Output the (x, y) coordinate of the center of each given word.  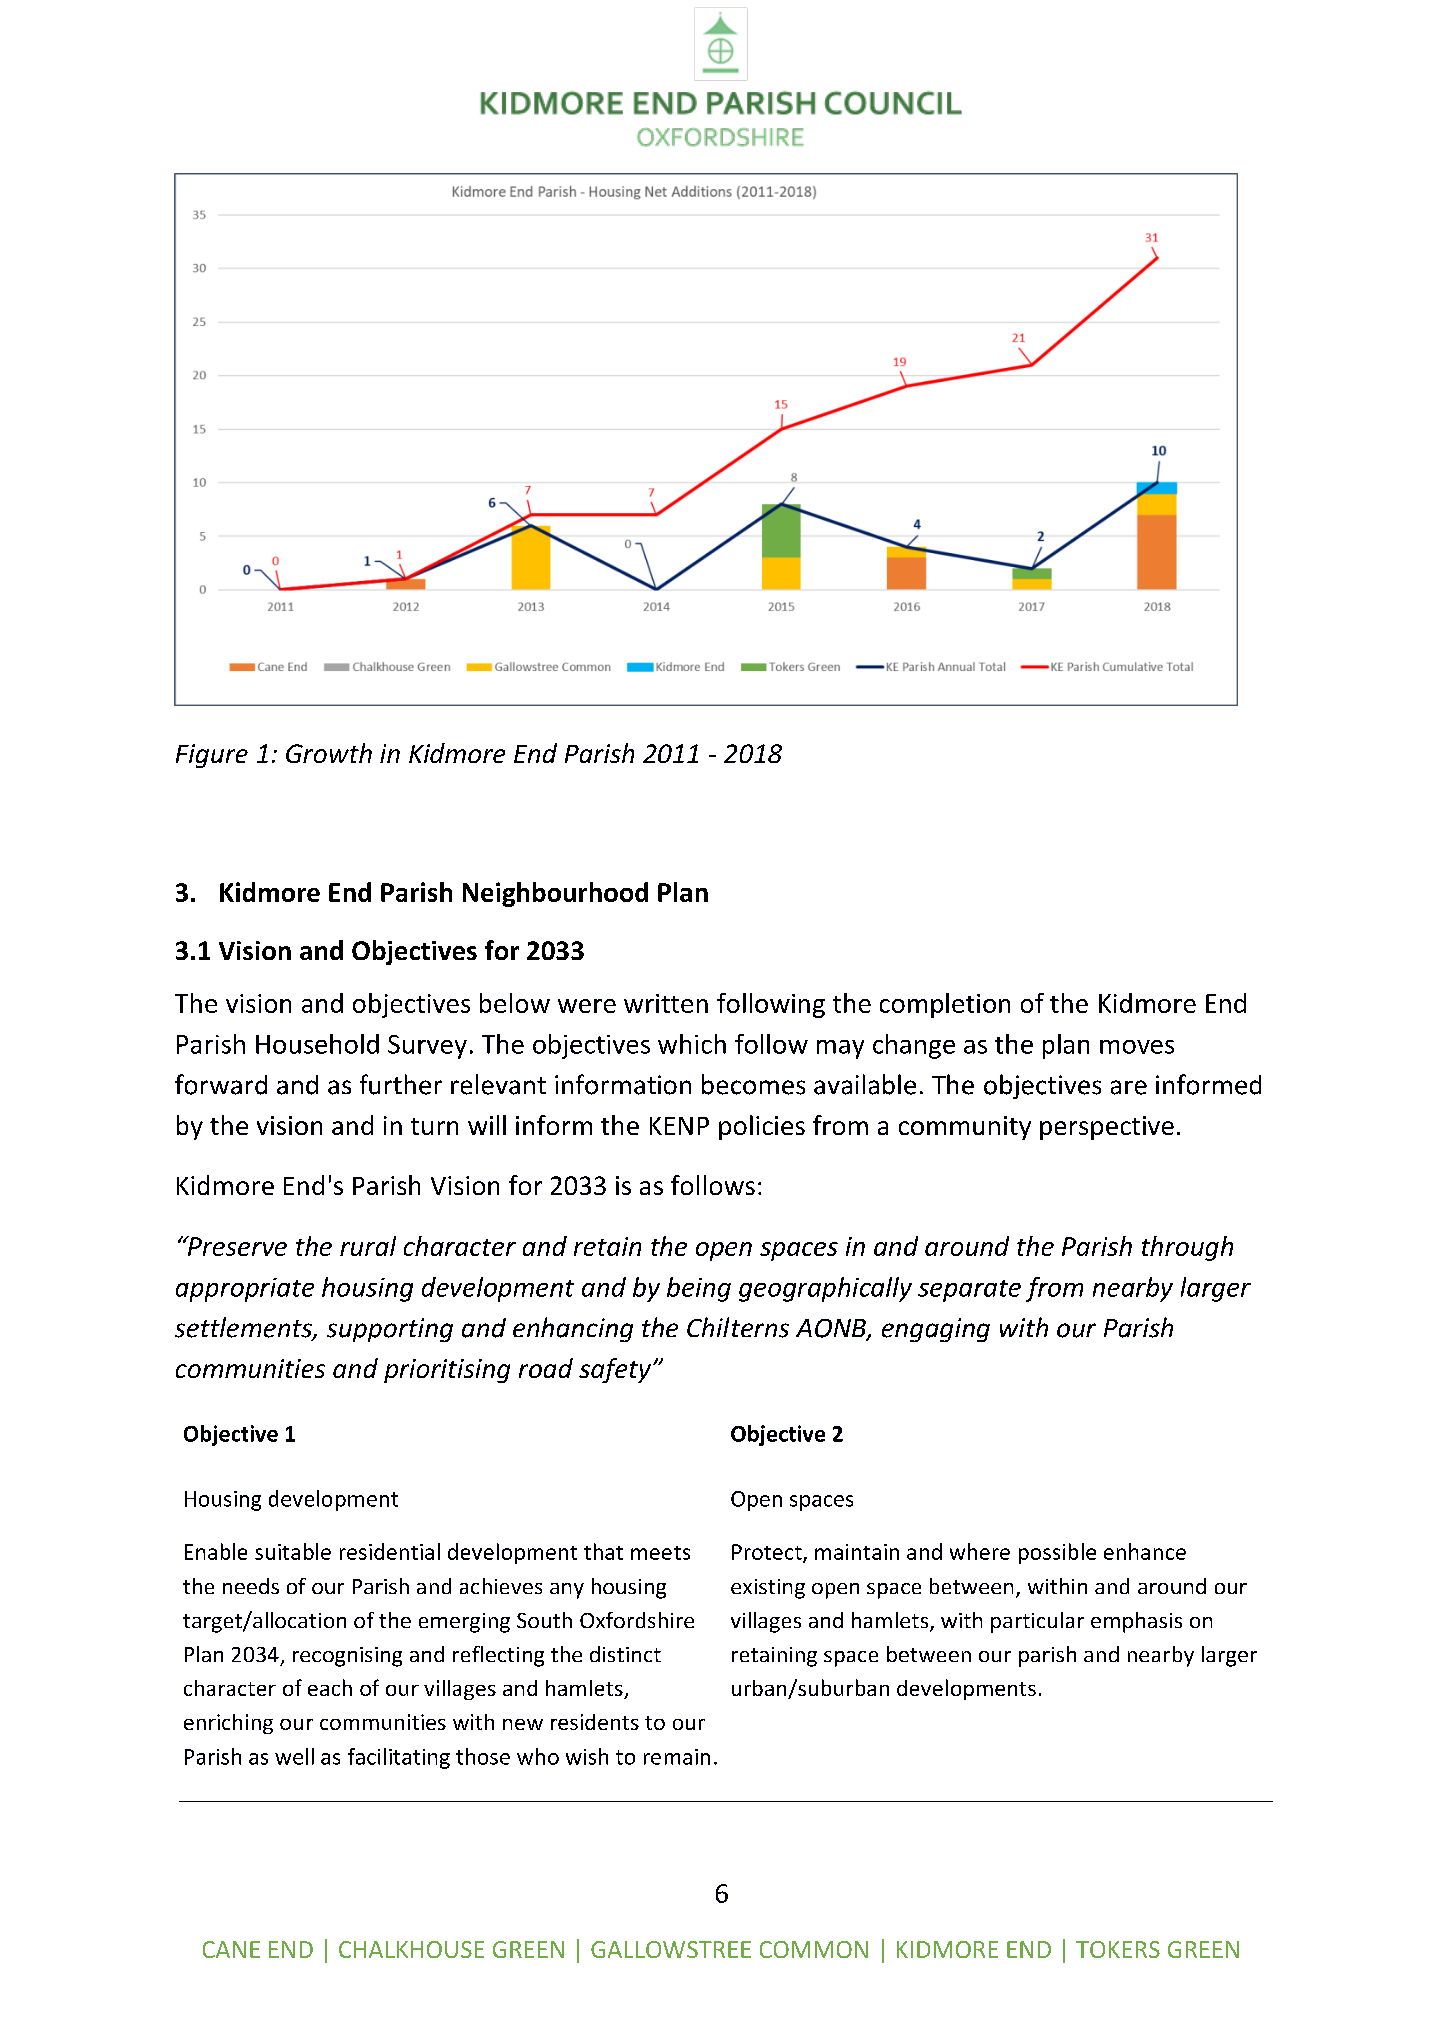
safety (616, 1370)
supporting (390, 1330)
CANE (231, 1949)
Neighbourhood (555, 894)
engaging (936, 1330)
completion (945, 1005)
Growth (329, 753)
